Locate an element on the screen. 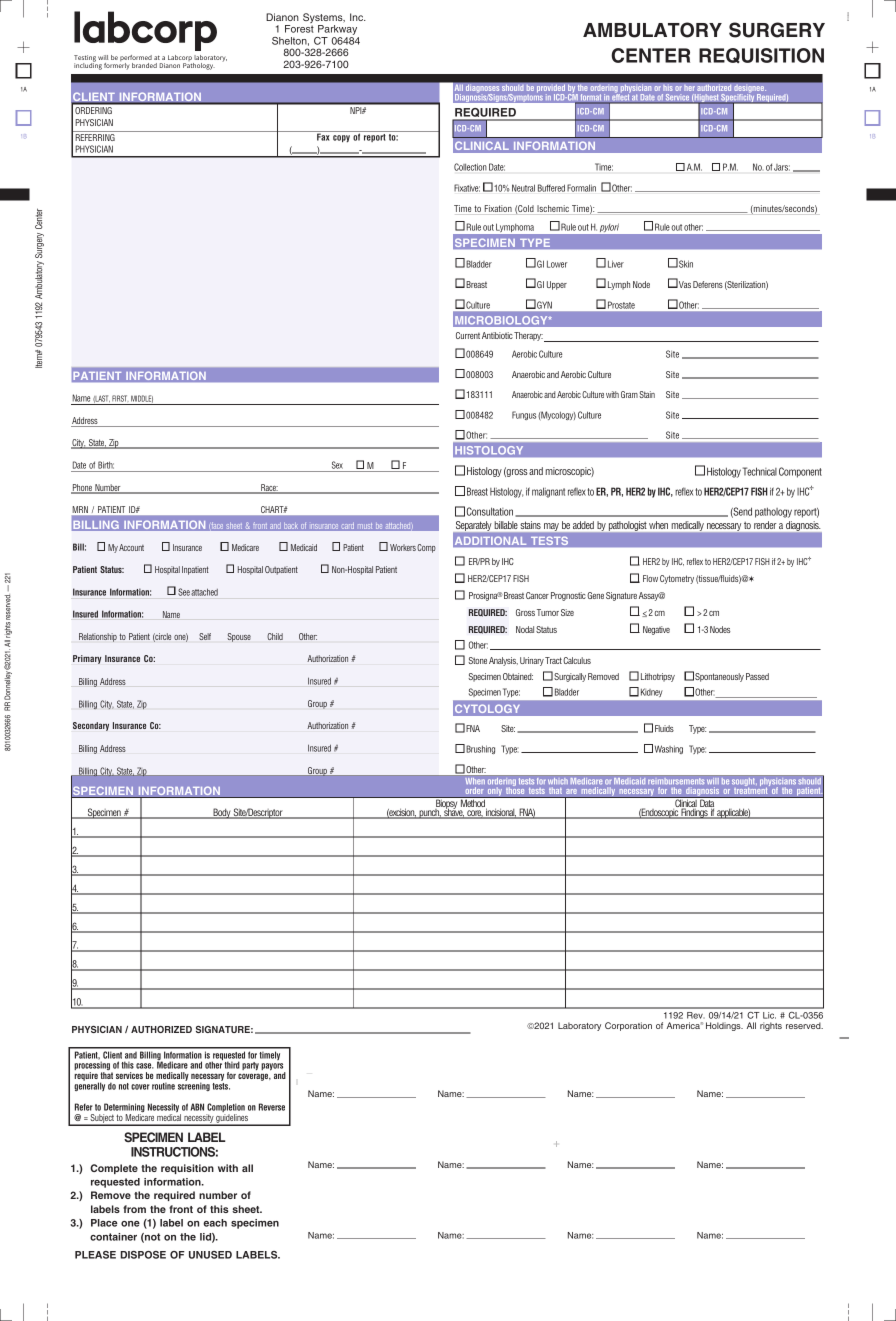  from is located at coordinates (134, 1209).
